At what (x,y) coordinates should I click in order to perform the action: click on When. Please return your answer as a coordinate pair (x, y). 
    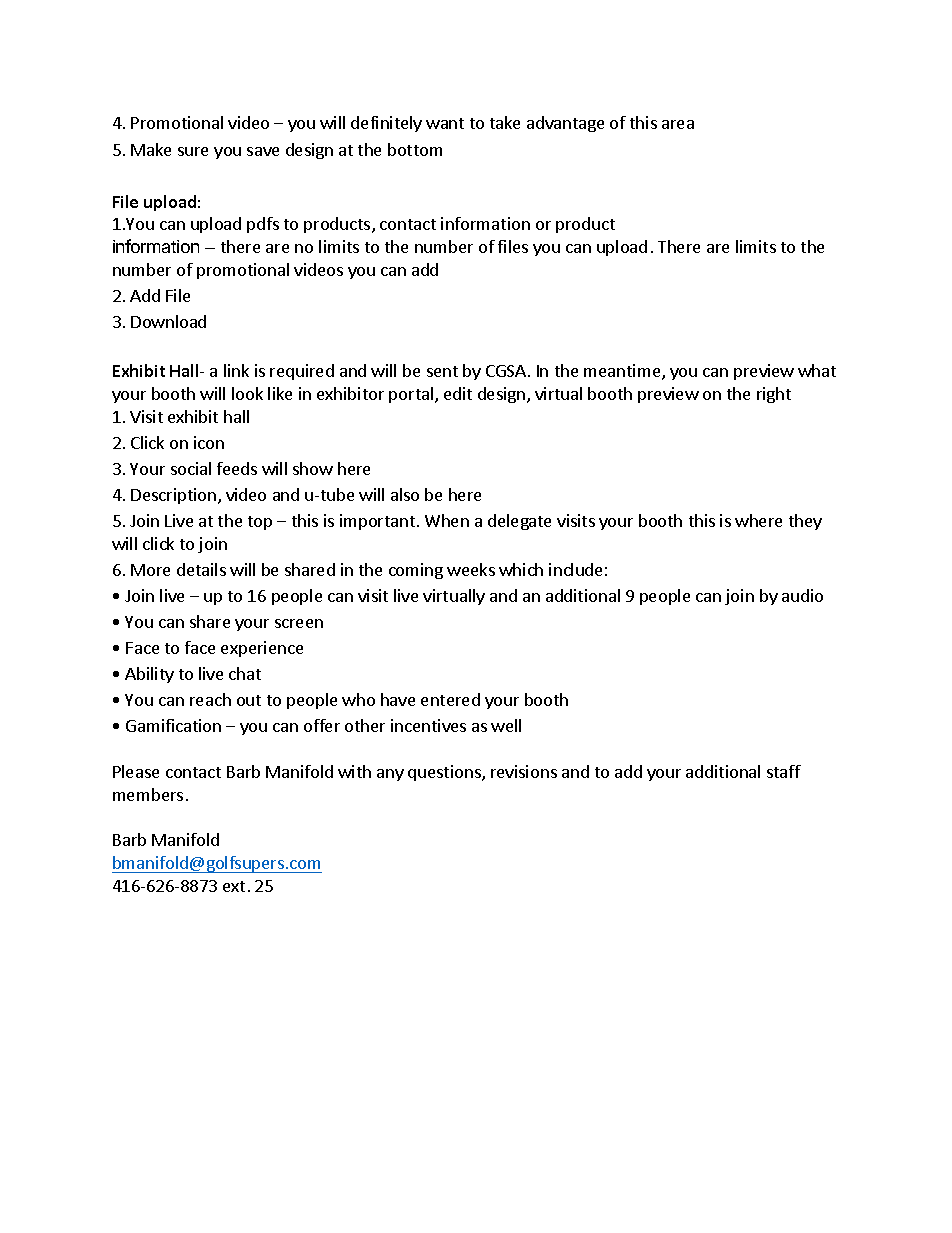
    Looking at the image, I should click on (447, 520).
